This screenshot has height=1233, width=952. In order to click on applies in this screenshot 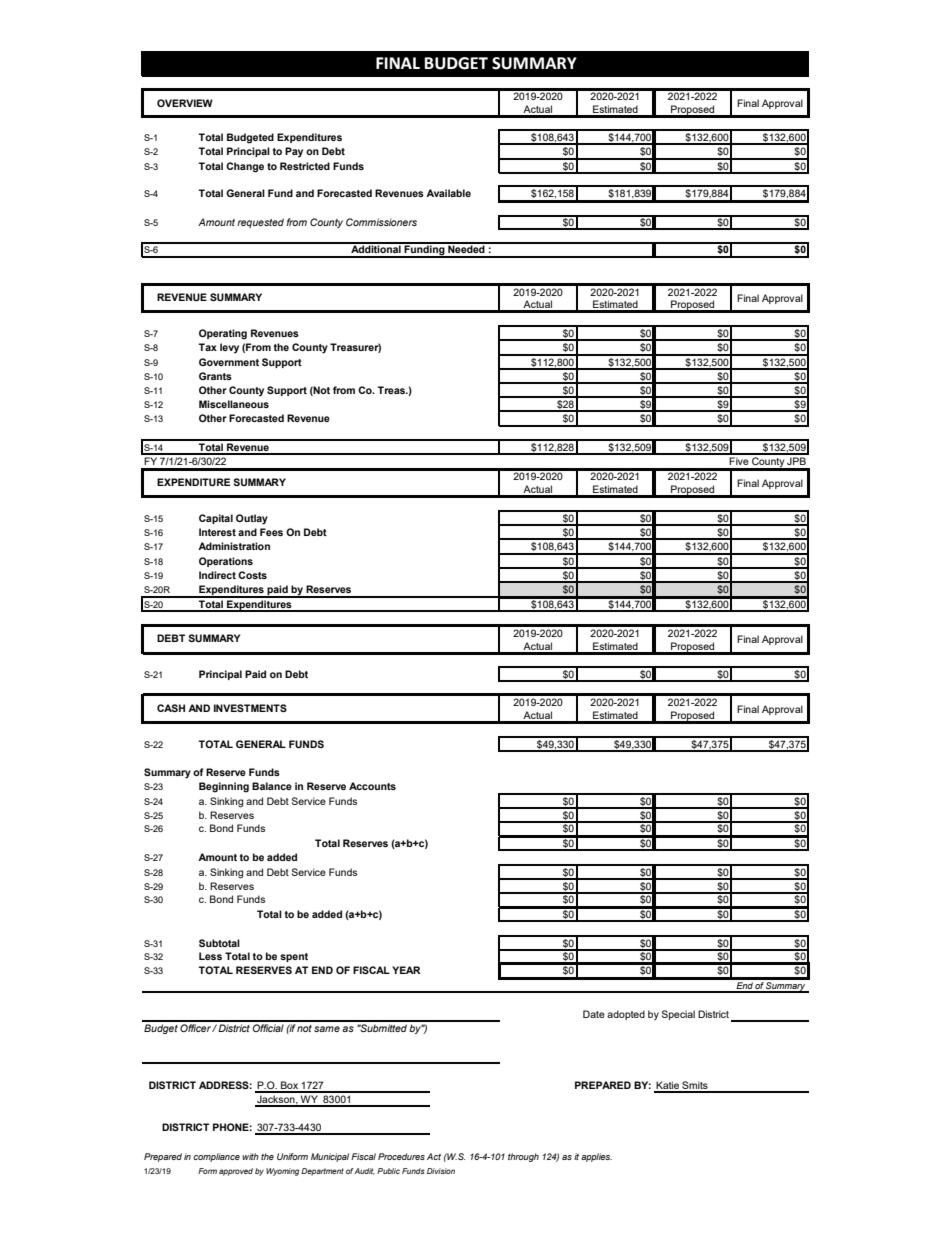, I will do `click(596, 1157)`.
